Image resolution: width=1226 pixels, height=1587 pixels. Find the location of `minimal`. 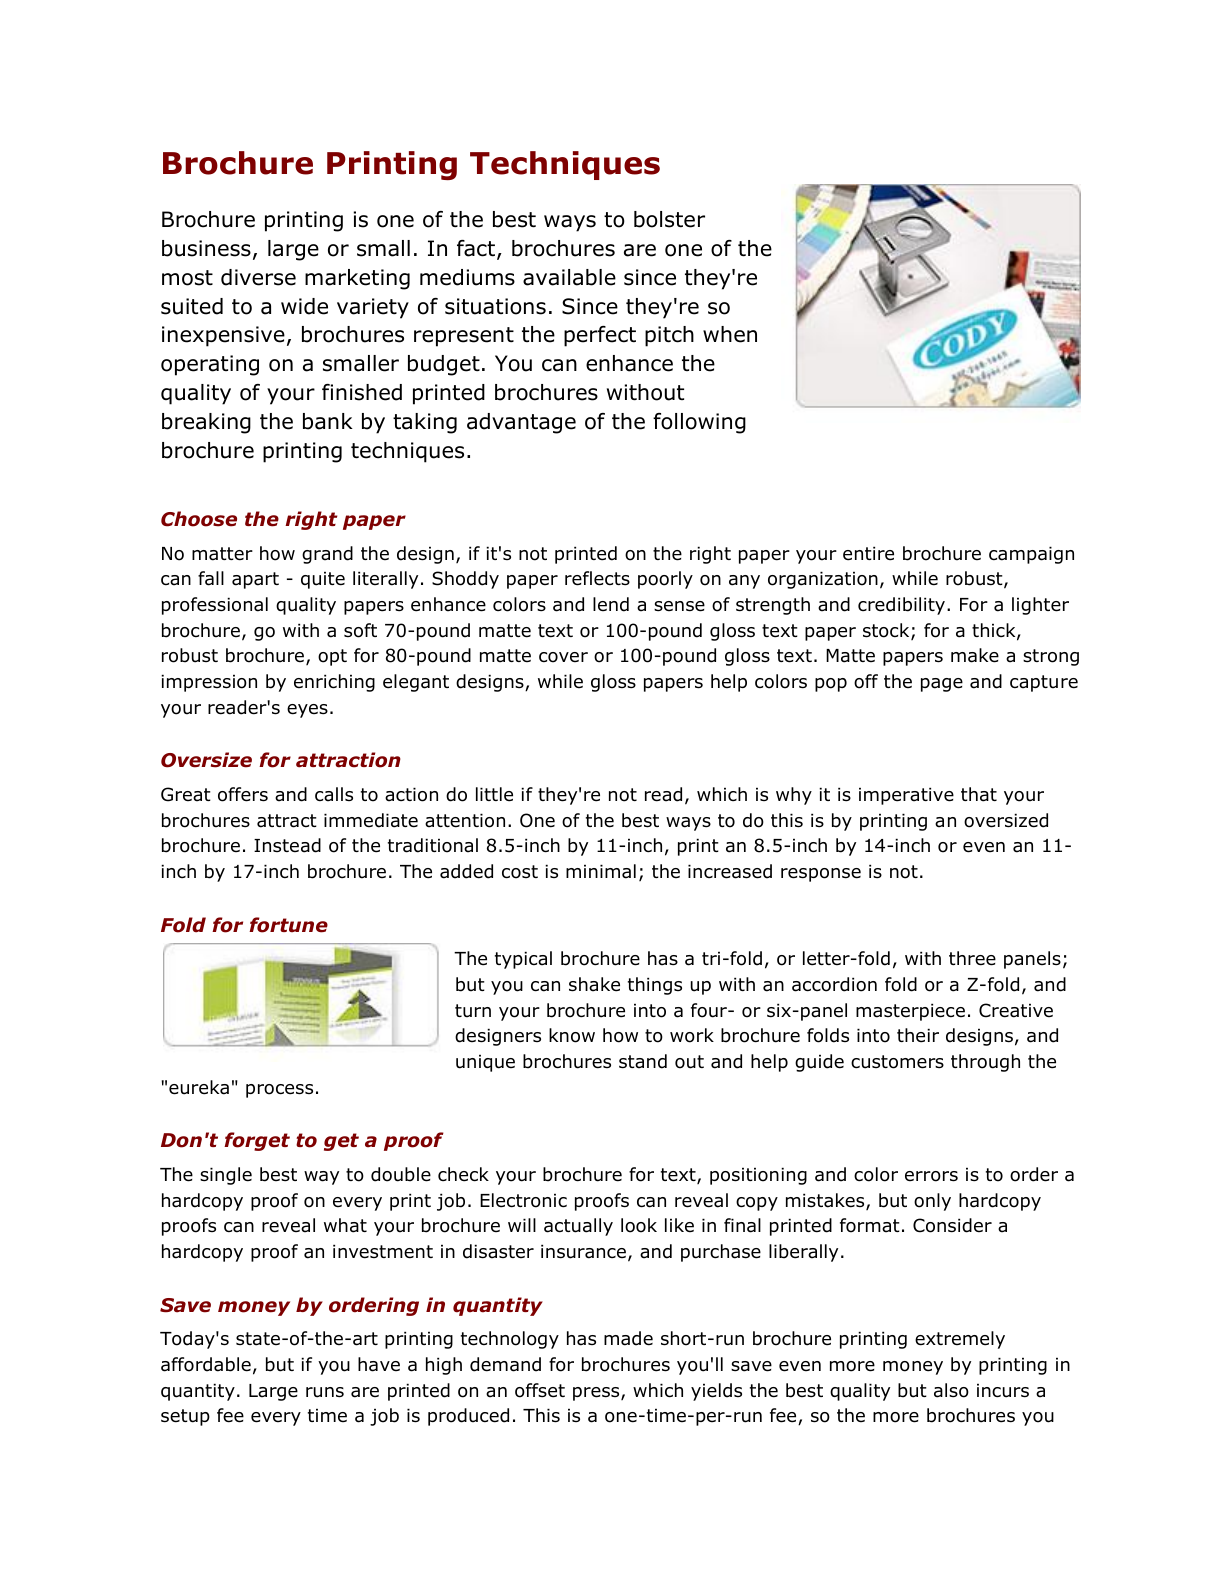

minimal is located at coordinates (601, 871).
